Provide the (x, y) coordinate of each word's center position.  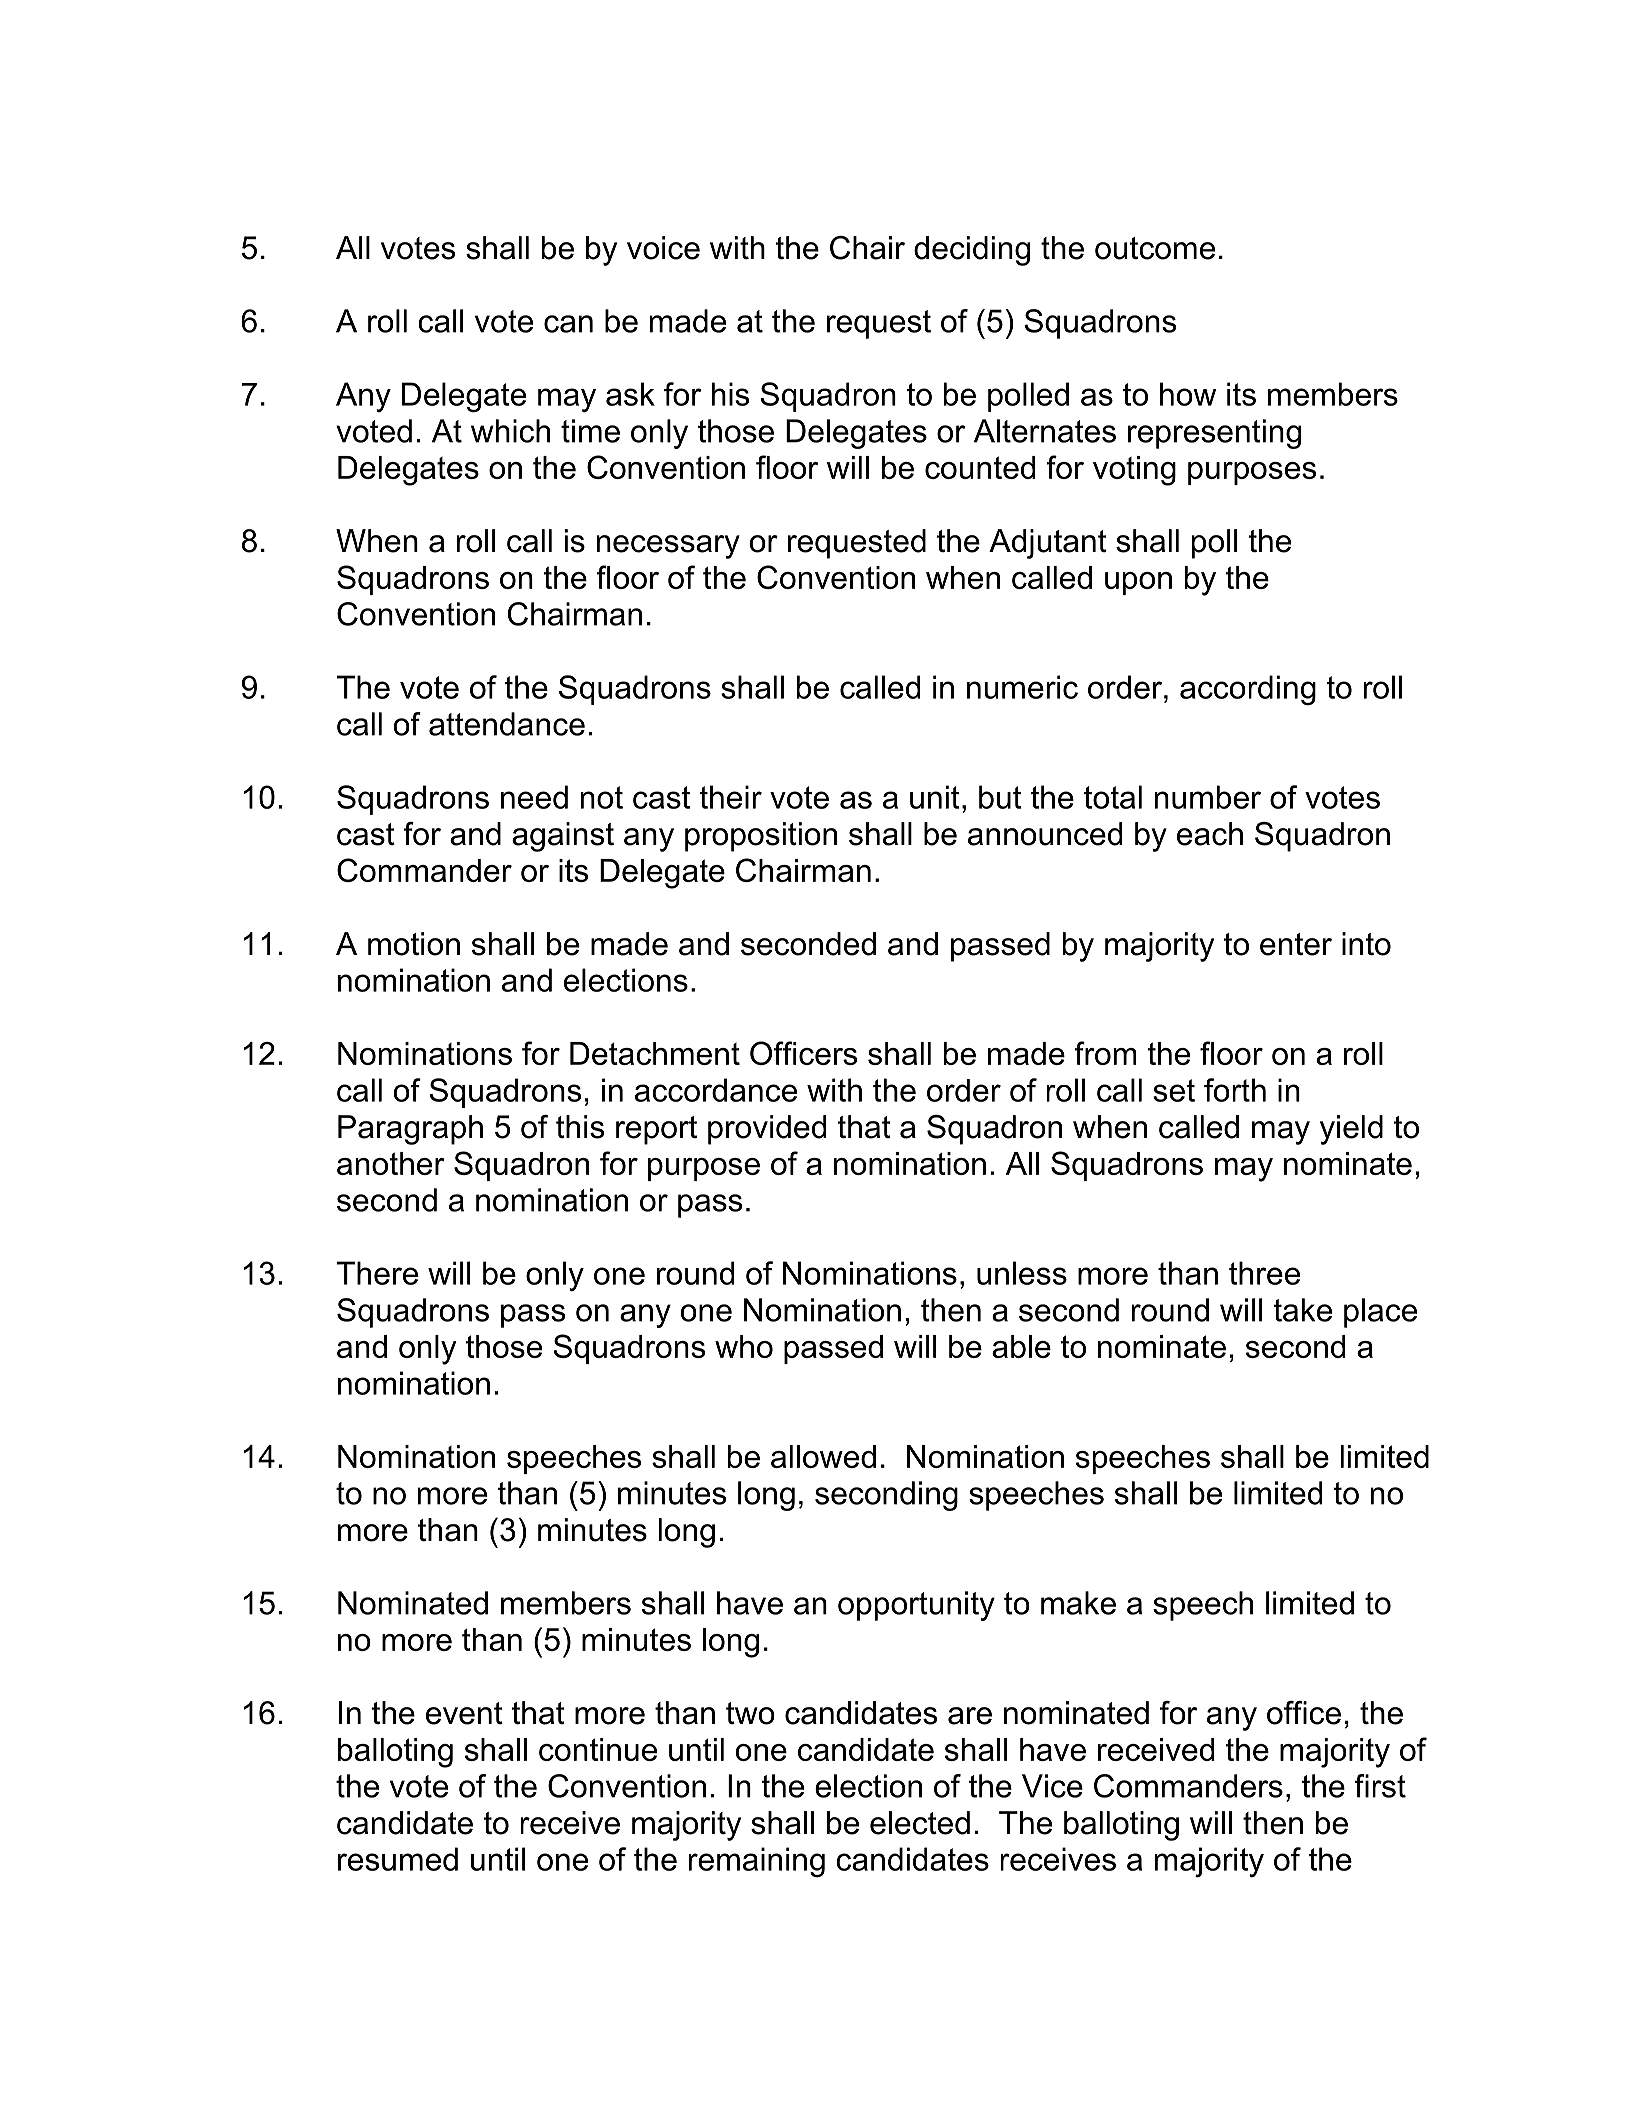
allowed (823, 1456)
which (510, 431)
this (580, 1127)
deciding (972, 251)
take (1303, 1310)
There (377, 1273)
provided (767, 1130)
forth (1235, 1090)
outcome (1155, 248)
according (1248, 690)
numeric (1022, 687)
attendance (507, 724)
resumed (398, 1859)
